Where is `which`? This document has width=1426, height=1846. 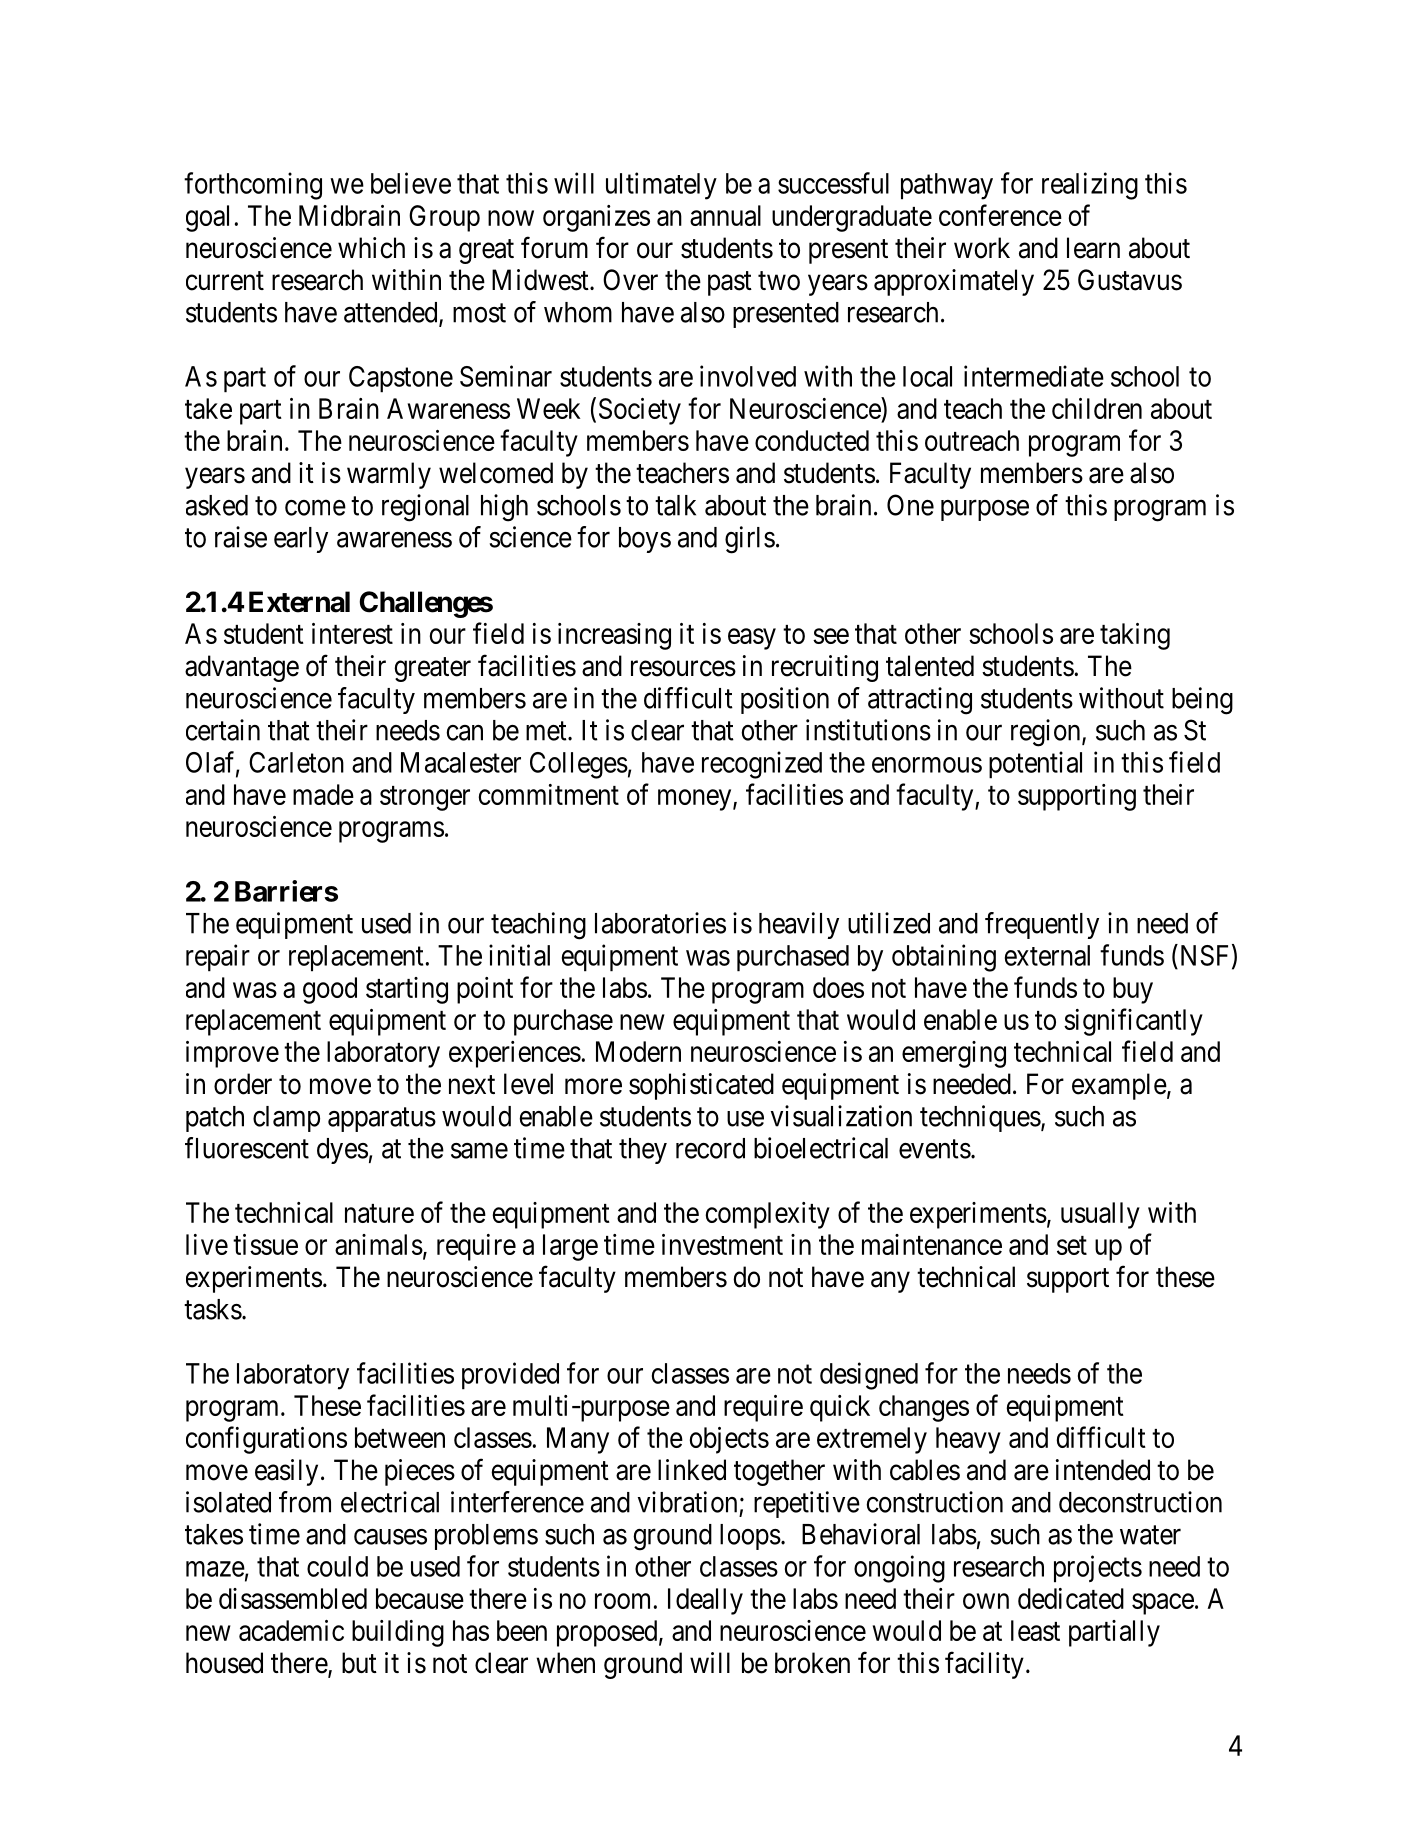
which is located at coordinates (371, 248).
